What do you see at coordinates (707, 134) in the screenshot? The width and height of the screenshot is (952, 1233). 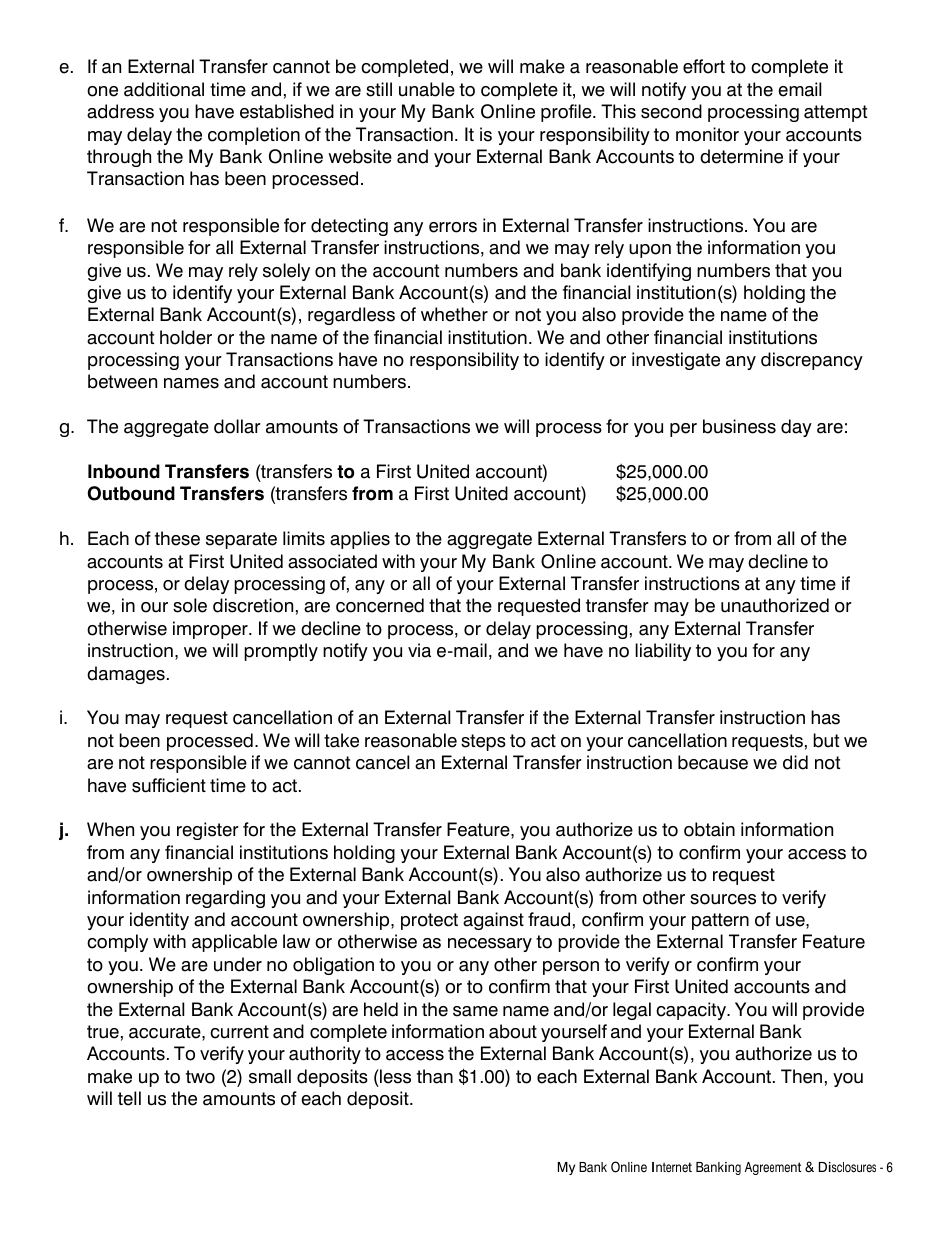 I see `monitor` at bounding box center [707, 134].
